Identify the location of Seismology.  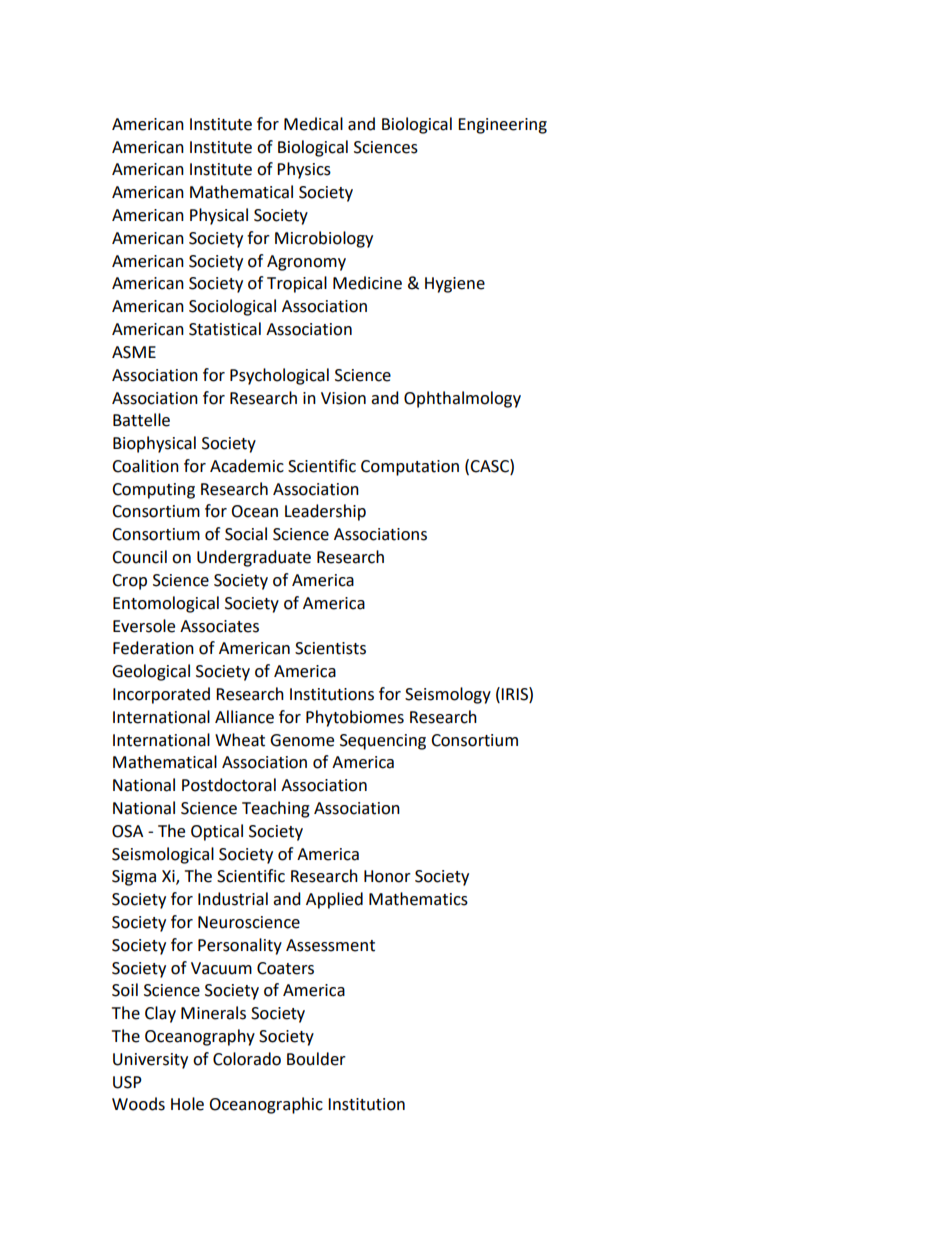
(448, 695).
